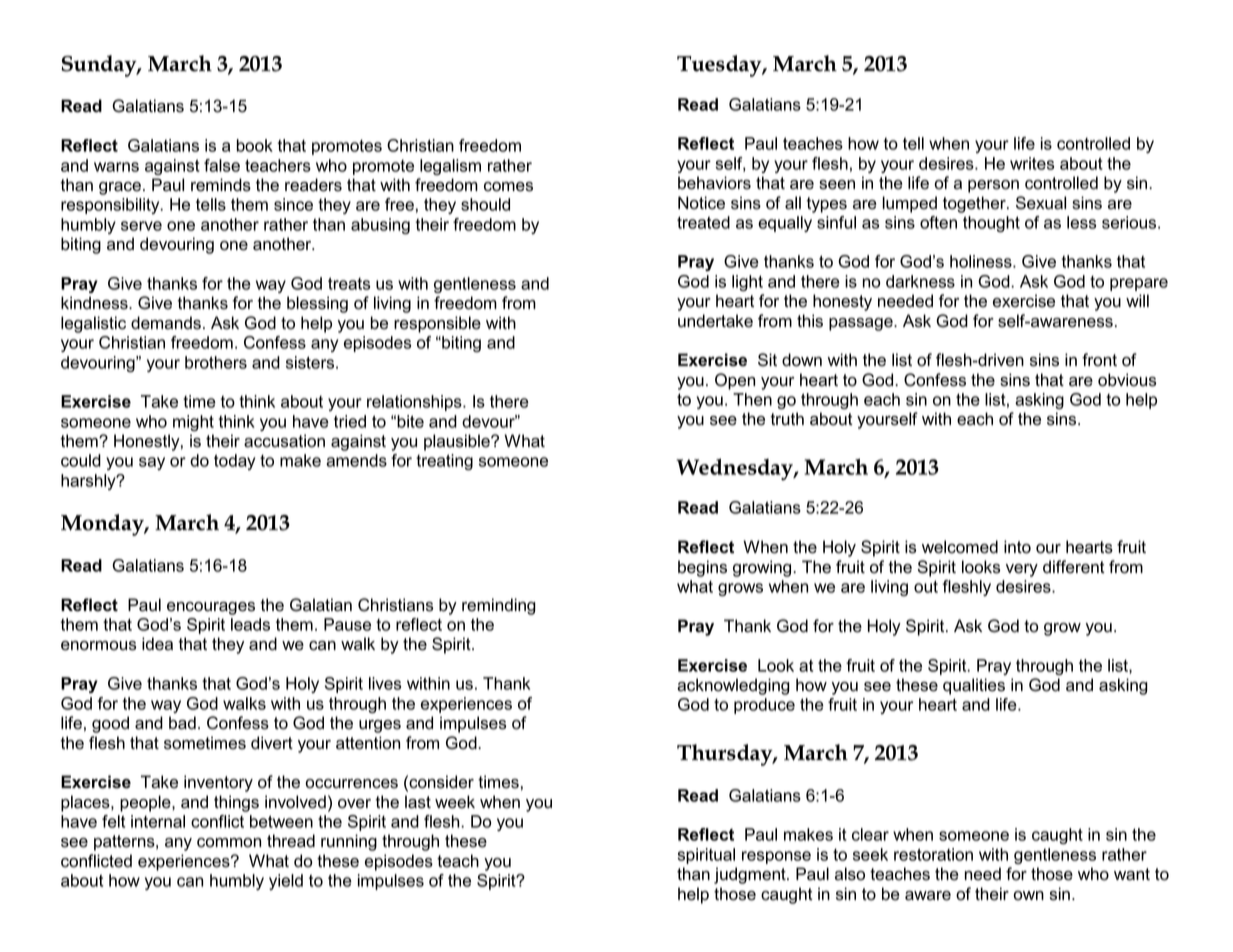 The height and width of the screenshot is (952, 1233). Describe the element at coordinates (250, 624) in the screenshot. I see `leads` at that location.
